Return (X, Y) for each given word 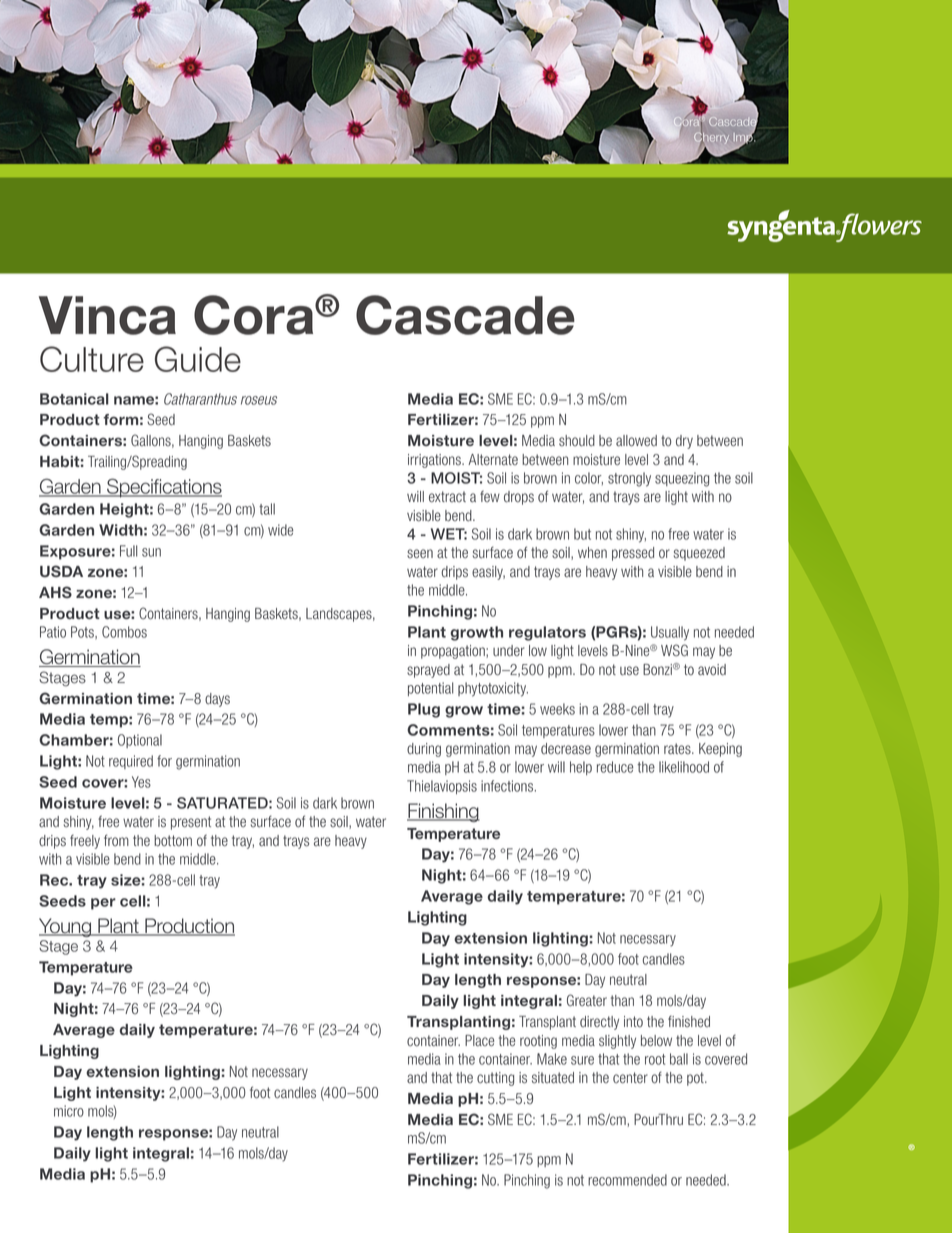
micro (69, 1111)
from (116, 840)
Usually (670, 633)
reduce (615, 767)
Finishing (443, 812)
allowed (636, 441)
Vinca (107, 315)
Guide (198, 359)
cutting (495, 1079)
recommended (627, 1180)
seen (420, 553)
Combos (124, 632)
